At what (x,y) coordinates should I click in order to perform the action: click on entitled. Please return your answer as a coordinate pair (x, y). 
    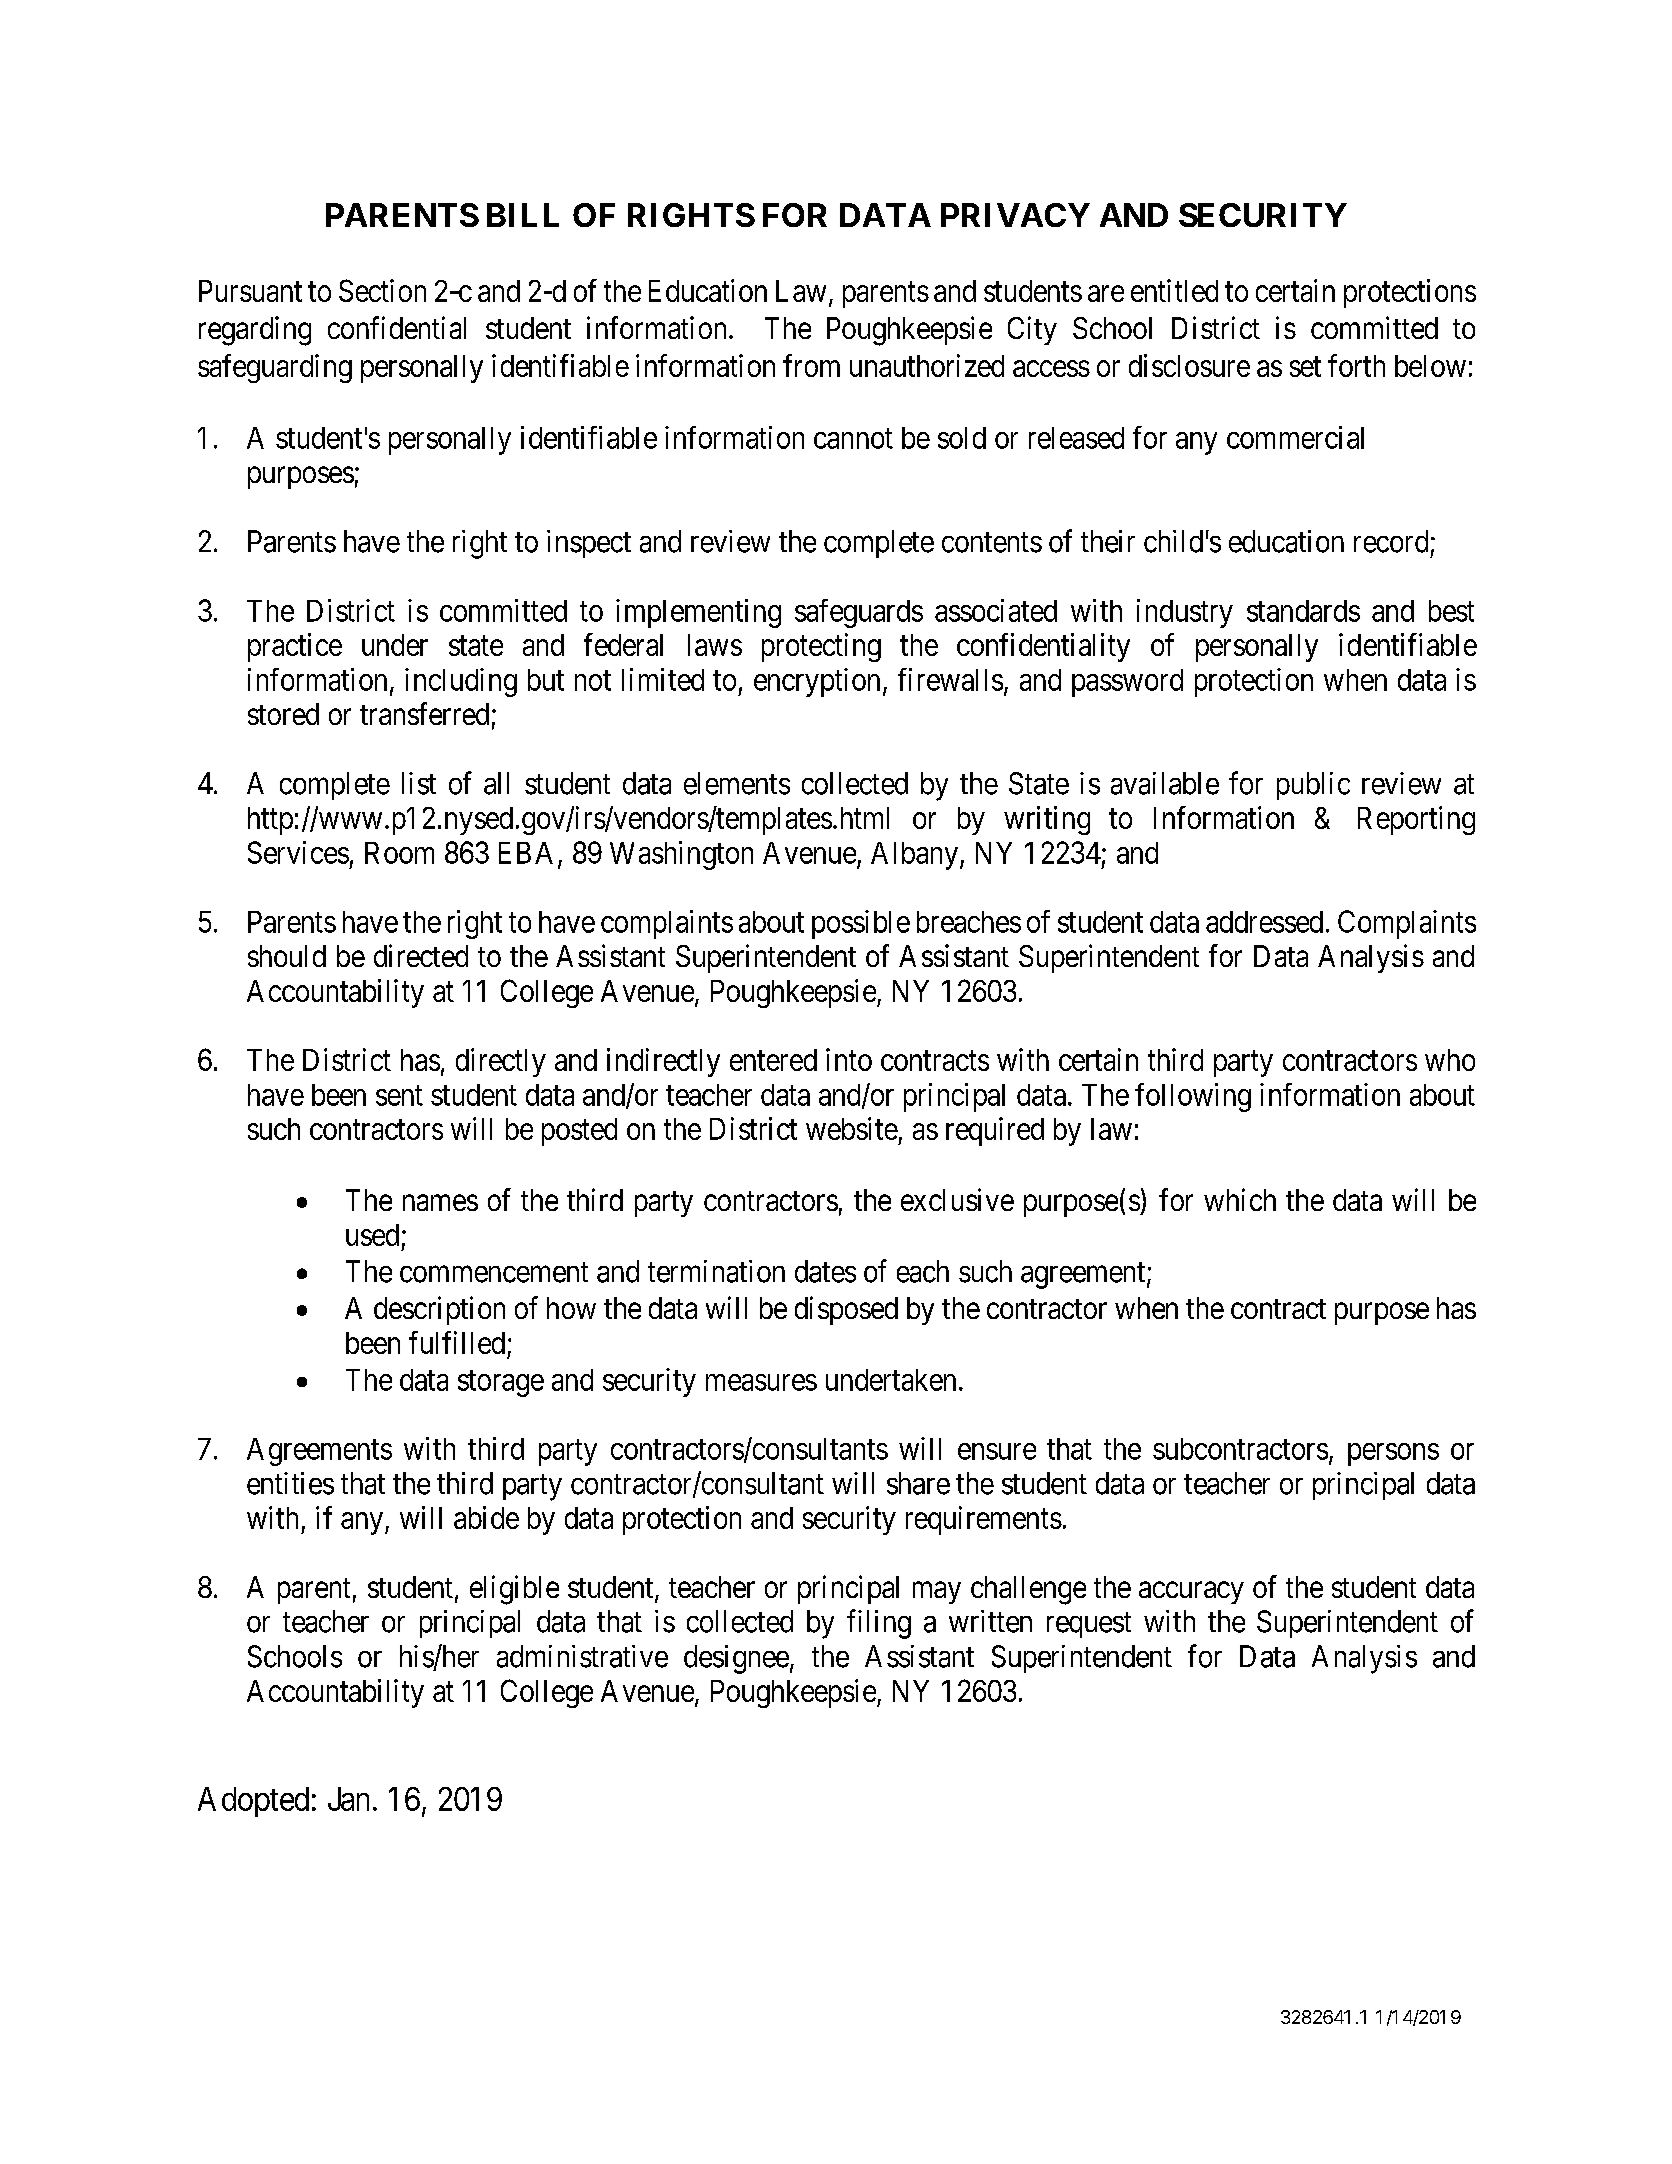
    Looking at the image, I should click on (1174, 290).
